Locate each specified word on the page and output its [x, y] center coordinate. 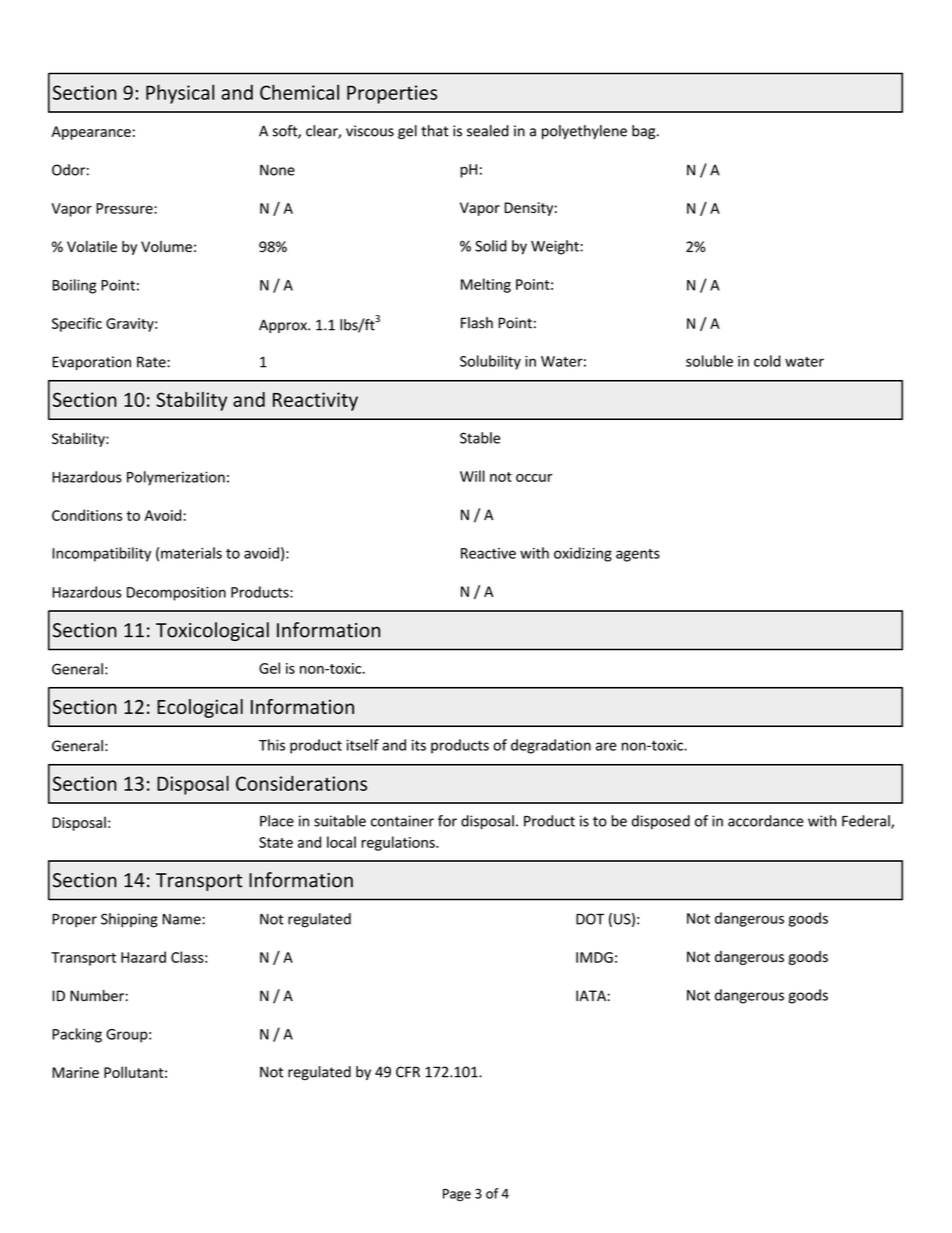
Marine [75, 1072]
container [402, 821]
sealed [488, 131]
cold [767, 361]
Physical [180, 94]
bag [645, 132]
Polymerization [176, 478]
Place [277, 821]
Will [472, 476]
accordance [766, 821]
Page [457, 1195]
